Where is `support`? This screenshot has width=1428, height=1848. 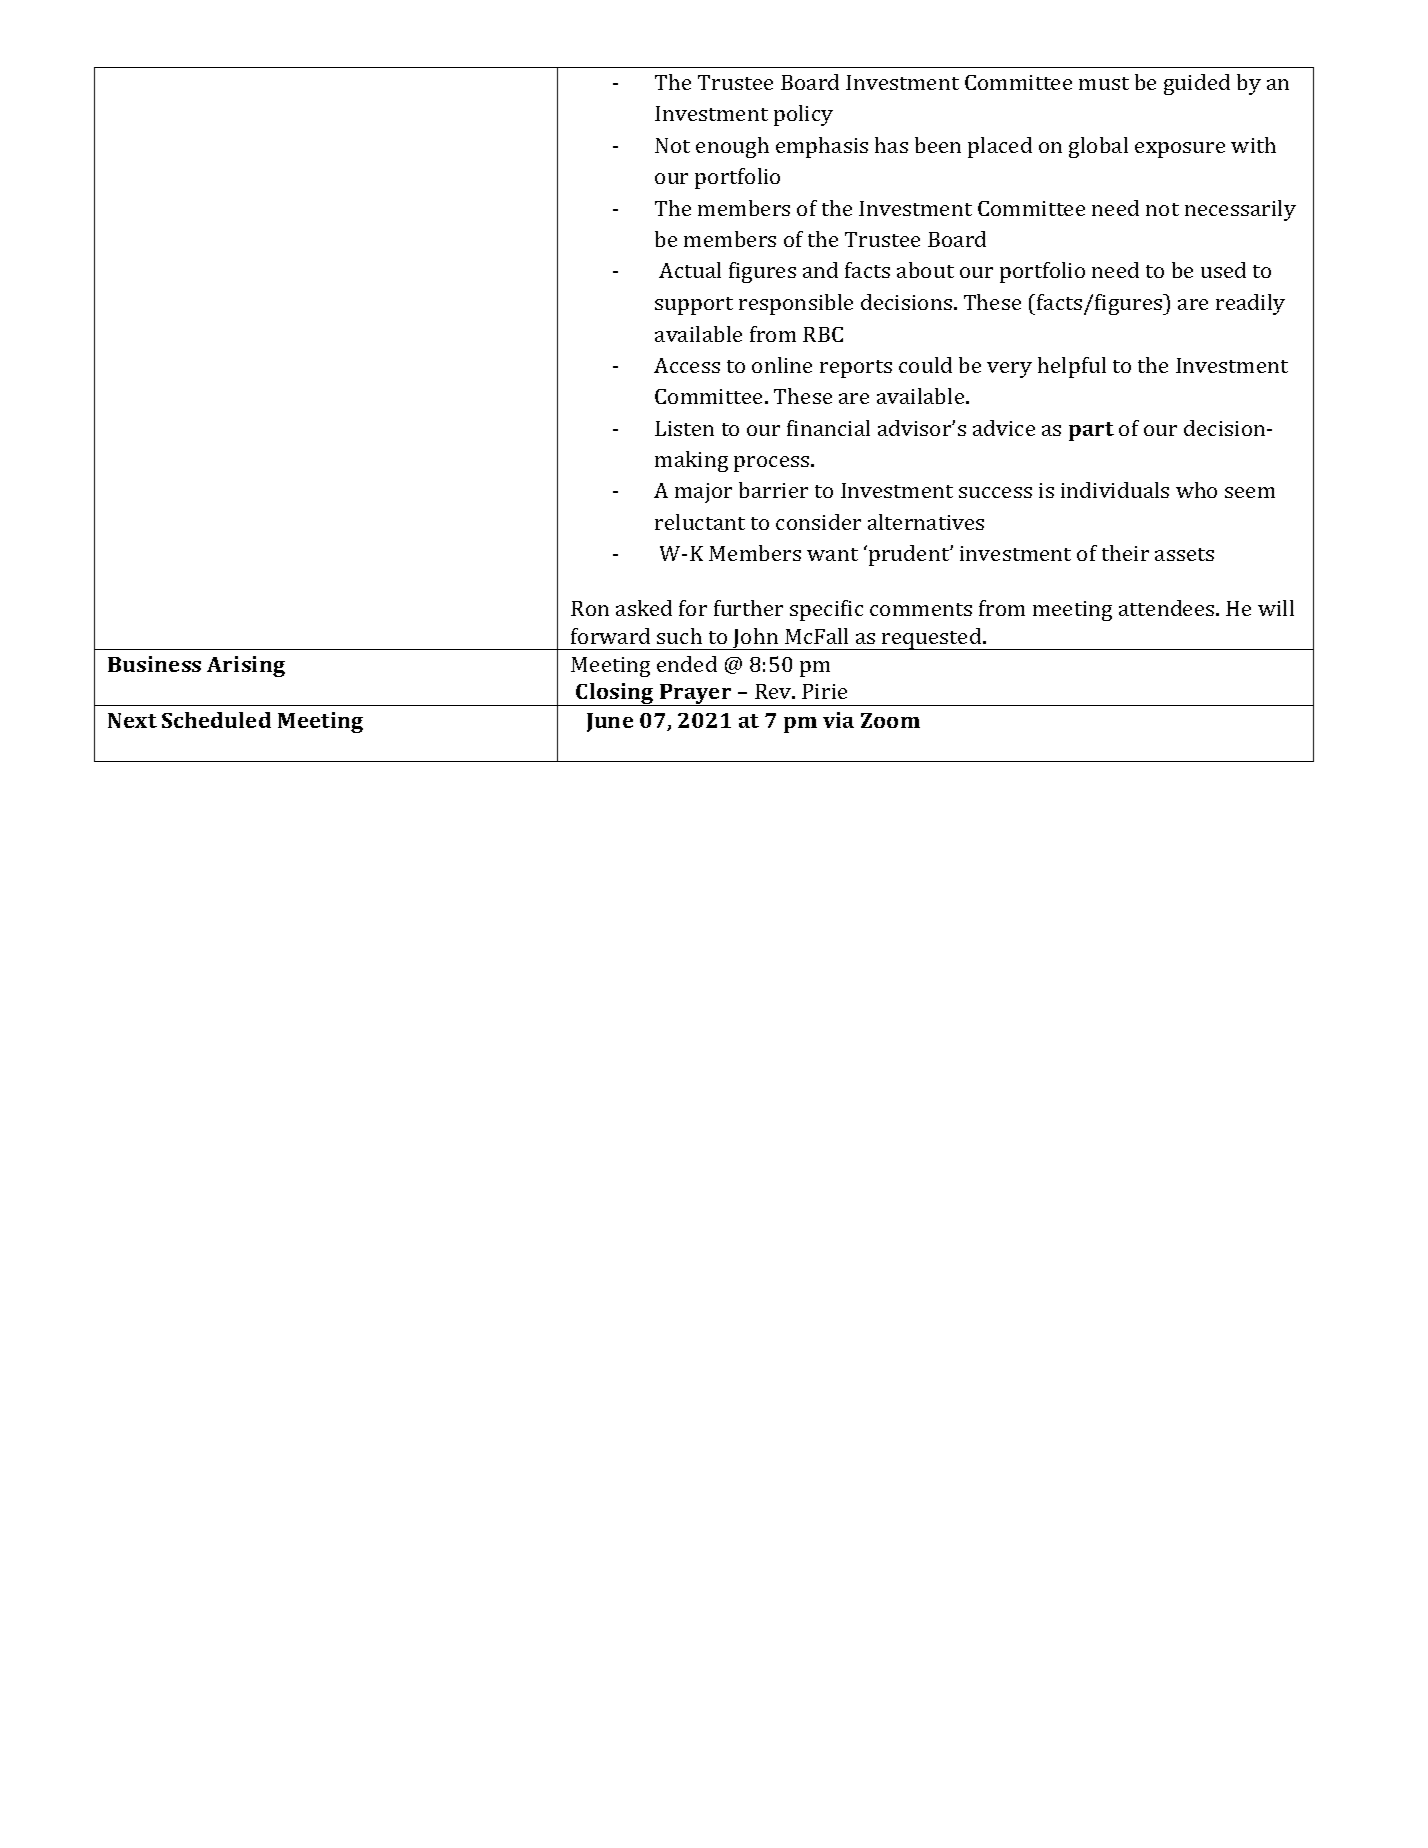 support is located at coordinates (694, 306).
